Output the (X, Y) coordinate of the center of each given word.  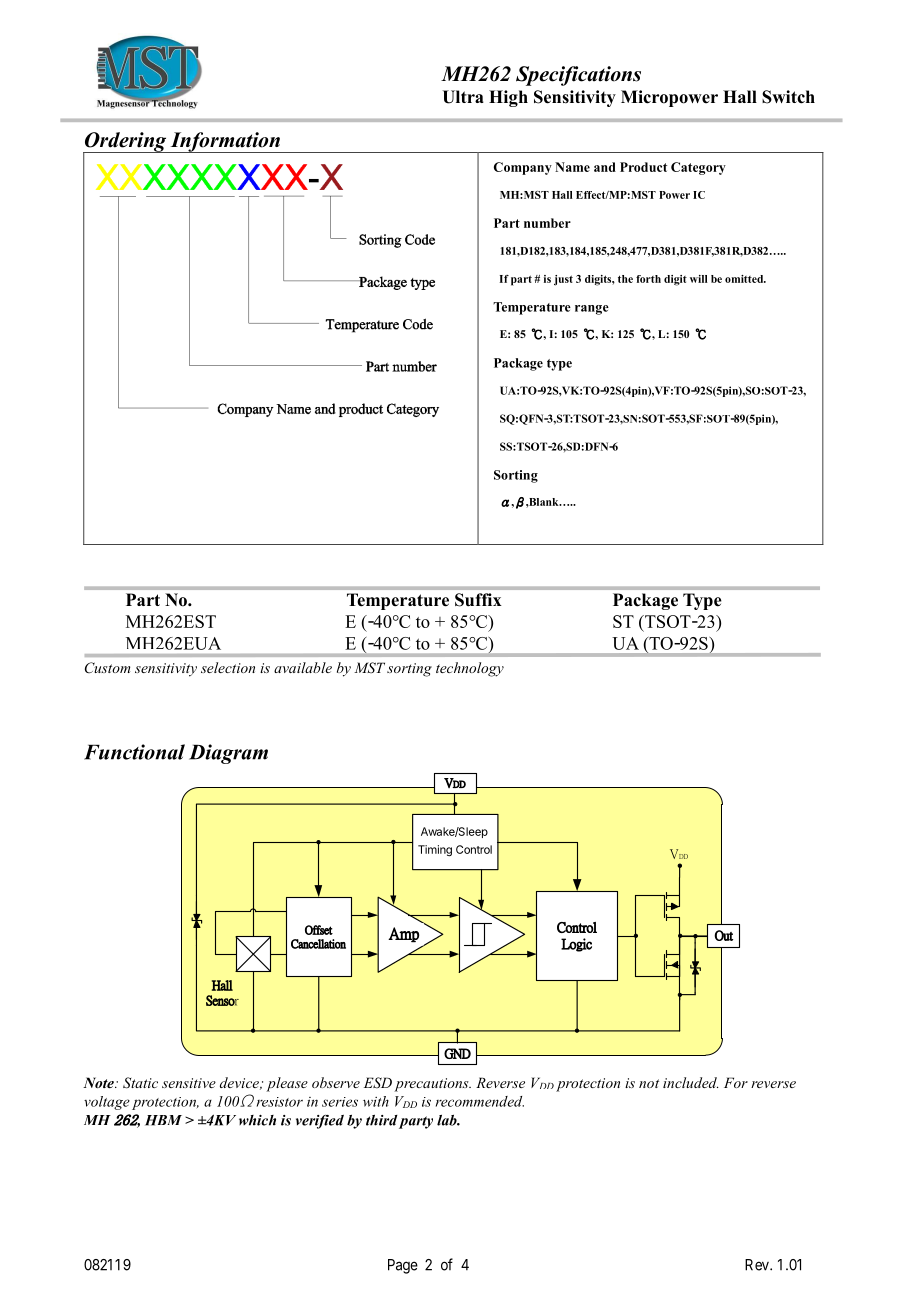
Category (698, 168)
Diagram (228, 754)
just (563, 280)
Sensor (222, 1000)
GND (457, 1053)
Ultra (463, 97)
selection (228, 667)
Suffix (478, 600)
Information (225, 142)
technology (470, 669)
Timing (435, 850)
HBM (163, 1120)
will (699, 279)
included (690, 1082)
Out (723, 935)
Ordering (126, 143)
